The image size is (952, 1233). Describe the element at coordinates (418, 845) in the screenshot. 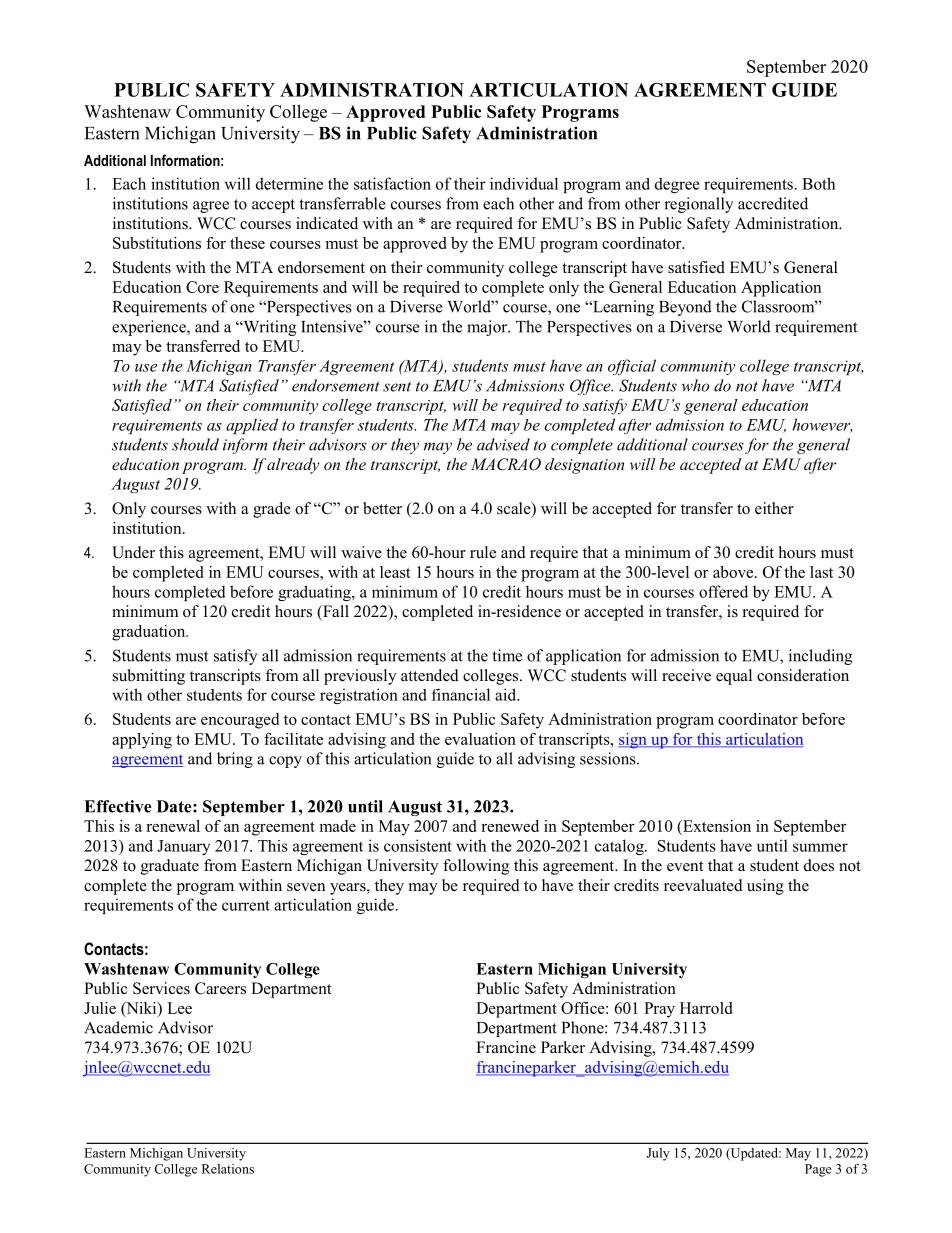

I see `consistent` at that location.
